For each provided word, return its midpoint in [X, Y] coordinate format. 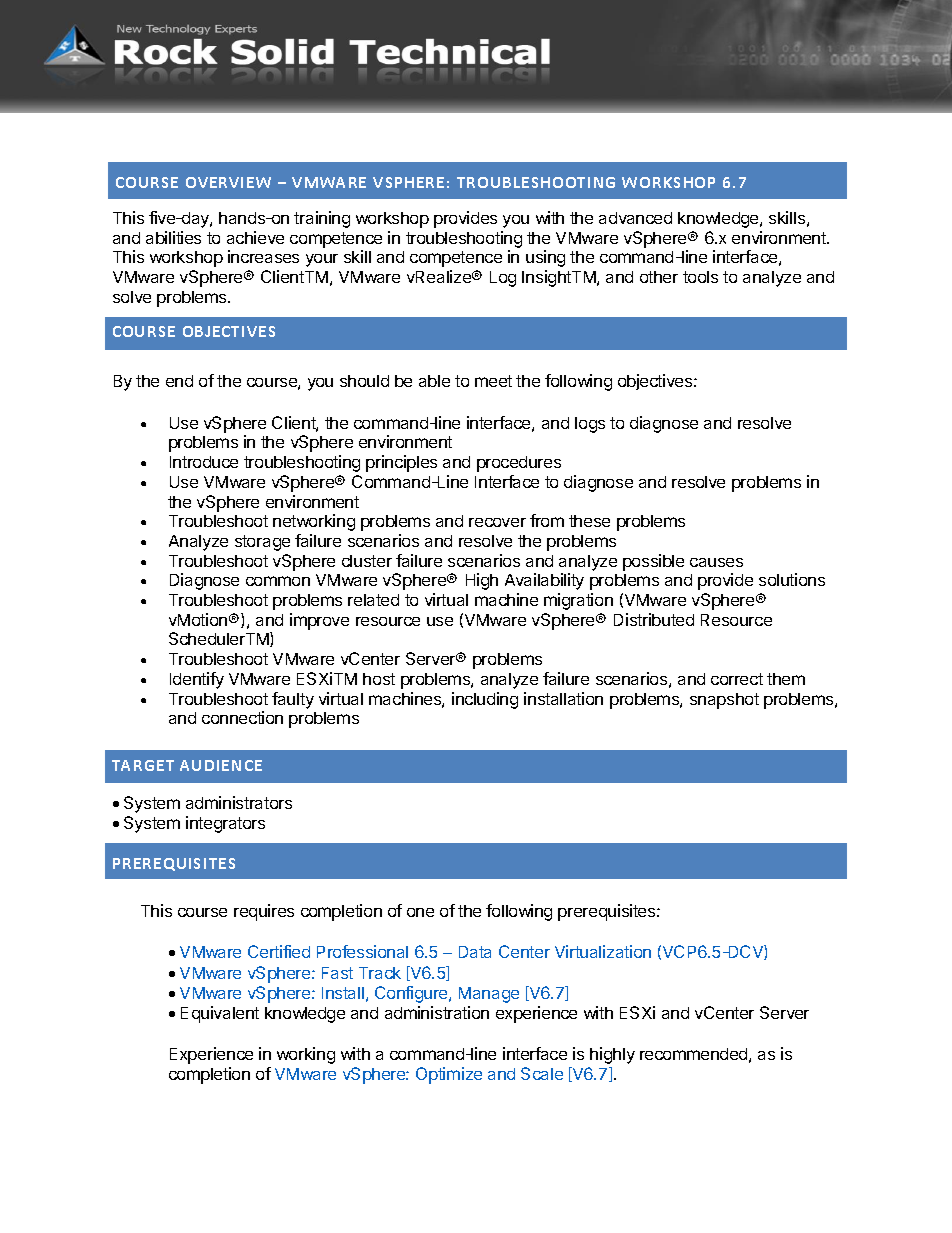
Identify [197, 680]
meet [493, 381]
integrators [225, 824]
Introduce [204, 462]
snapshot [724, 701]
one [420, 912]
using [545, 258]
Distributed [654, 619]
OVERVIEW [228, 182]
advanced [635, 218]
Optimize [449, 1075]
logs [590, 425]
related [373, 600]
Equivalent [220, 1014]
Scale [542, 1073]
